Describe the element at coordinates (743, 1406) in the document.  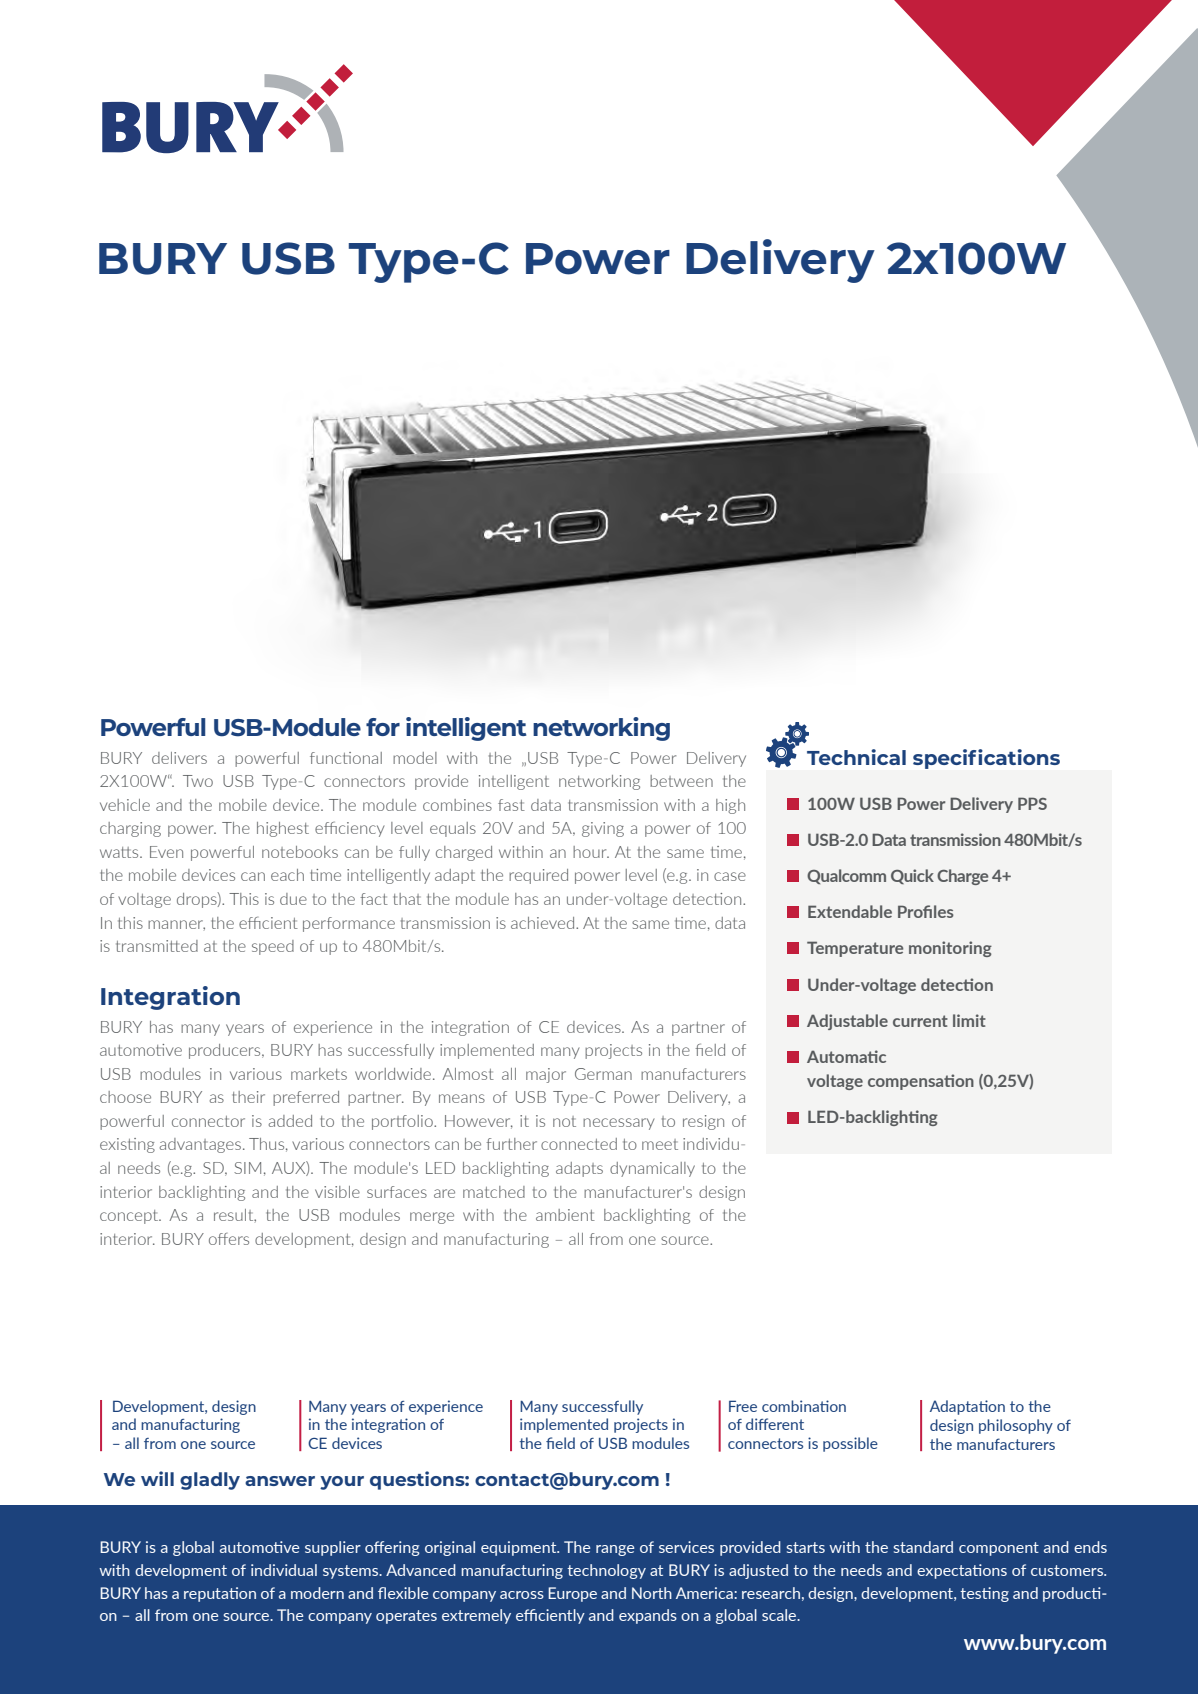
I see `Free` at that location.
